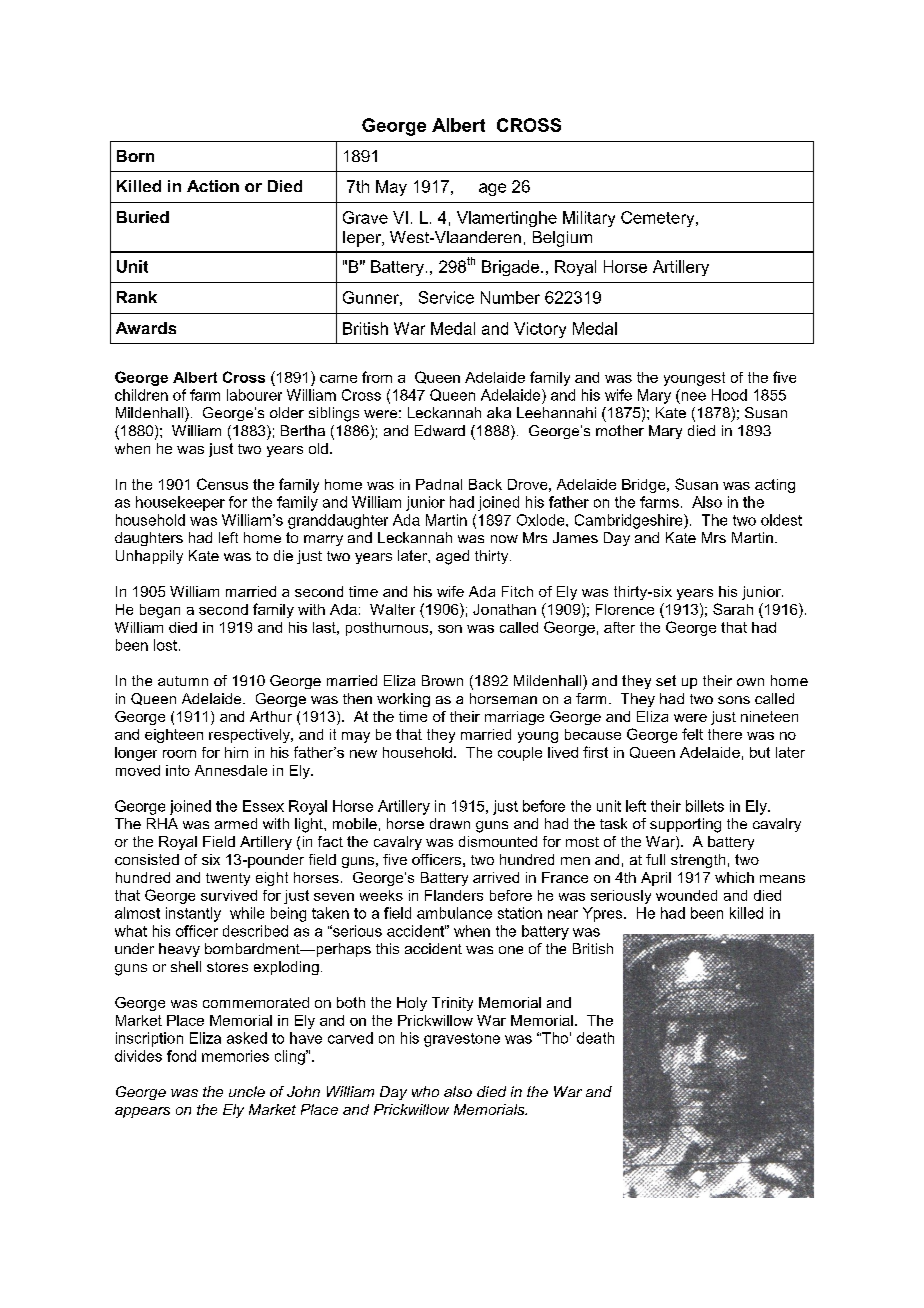 The height and width of the image is (1308, 924). I want to click on acting, so click(775, 486).
